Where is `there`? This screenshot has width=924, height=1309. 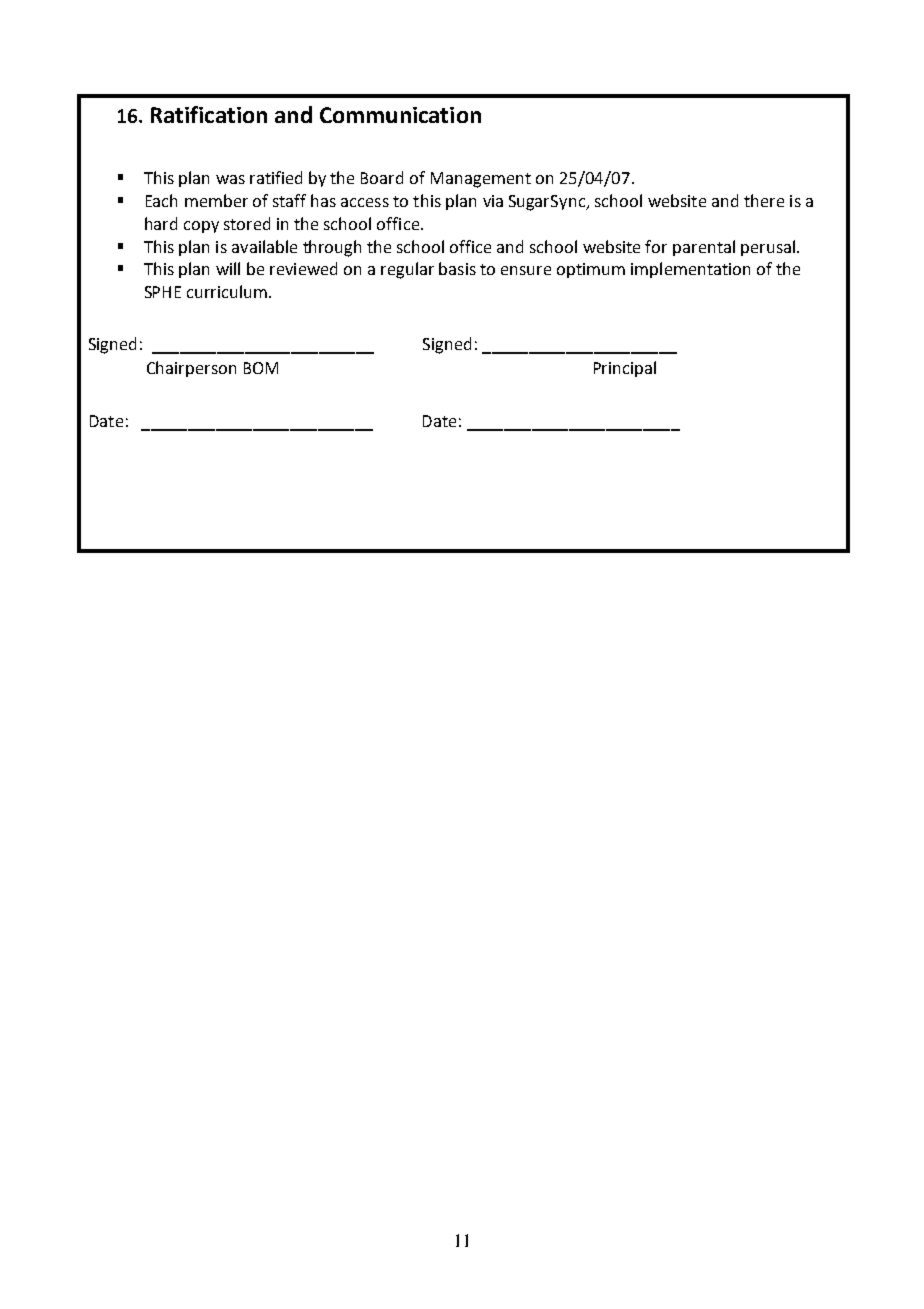 there is located at coordinates (764, 200).
